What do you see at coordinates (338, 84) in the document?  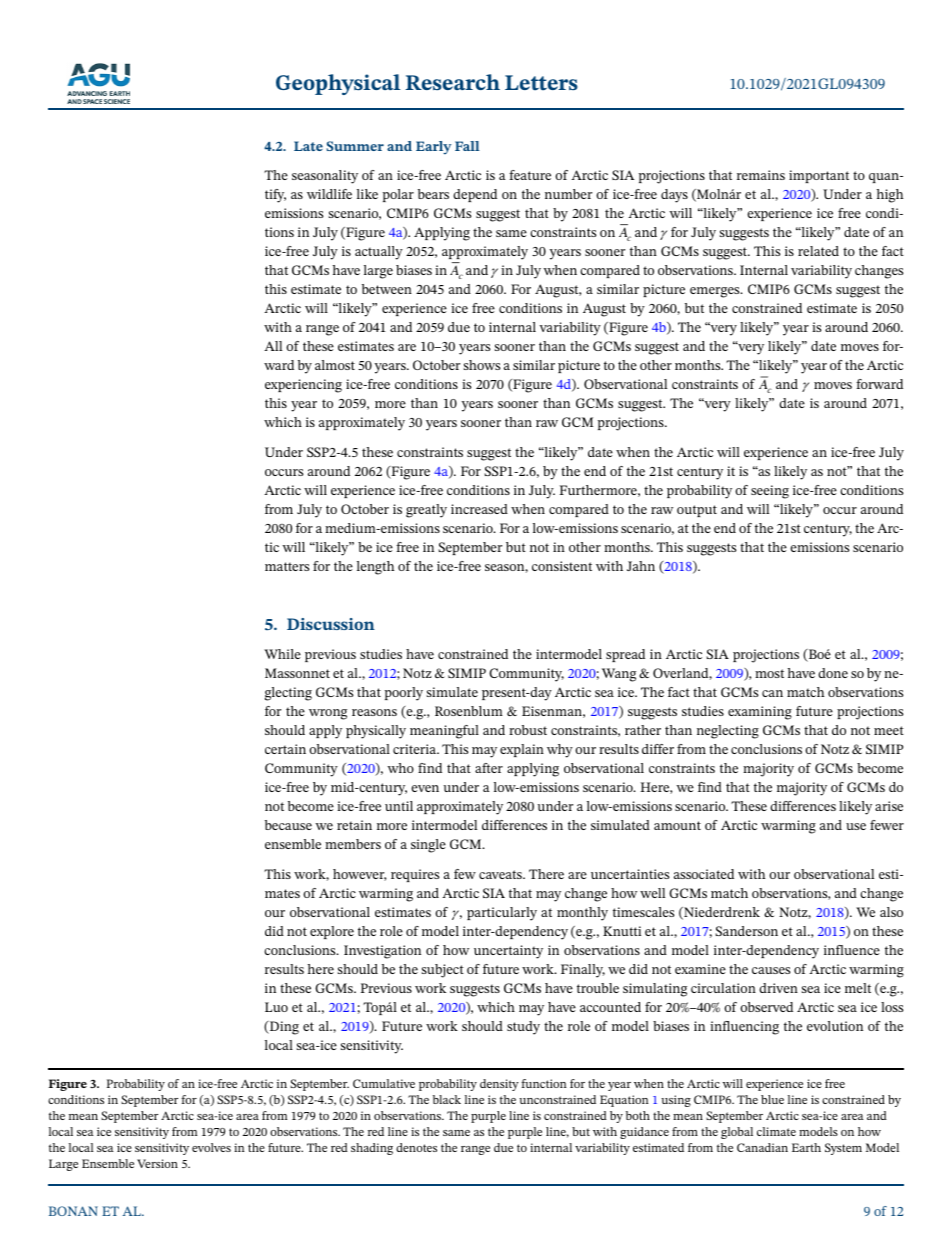 I see `Geophysical` at bounding box center [338, 84].
